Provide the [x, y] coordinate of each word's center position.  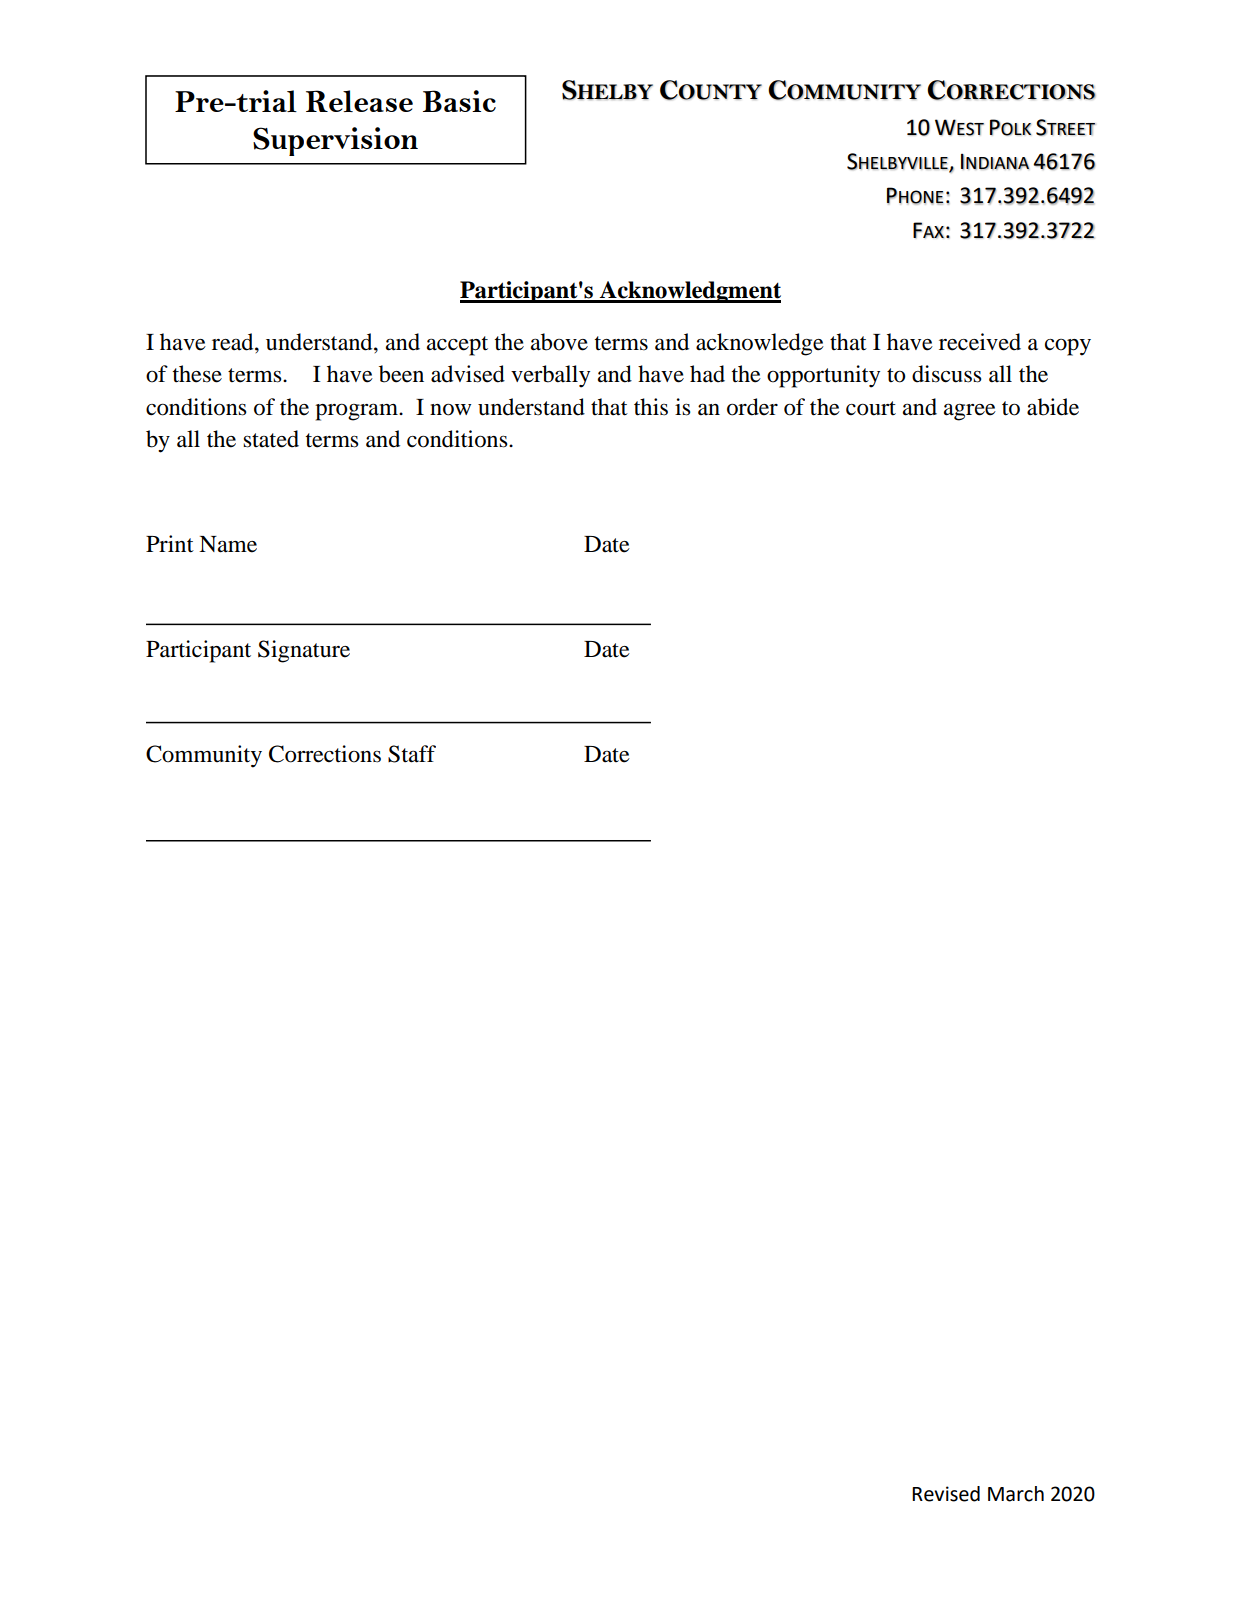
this [651, 407]
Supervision [335, 141]
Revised [946, 1494]
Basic [459, 101]
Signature [304, 651]
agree [970, 412]
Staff [412, 754]
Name [228, 544]
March [1016, 1494]
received [980, 342]
